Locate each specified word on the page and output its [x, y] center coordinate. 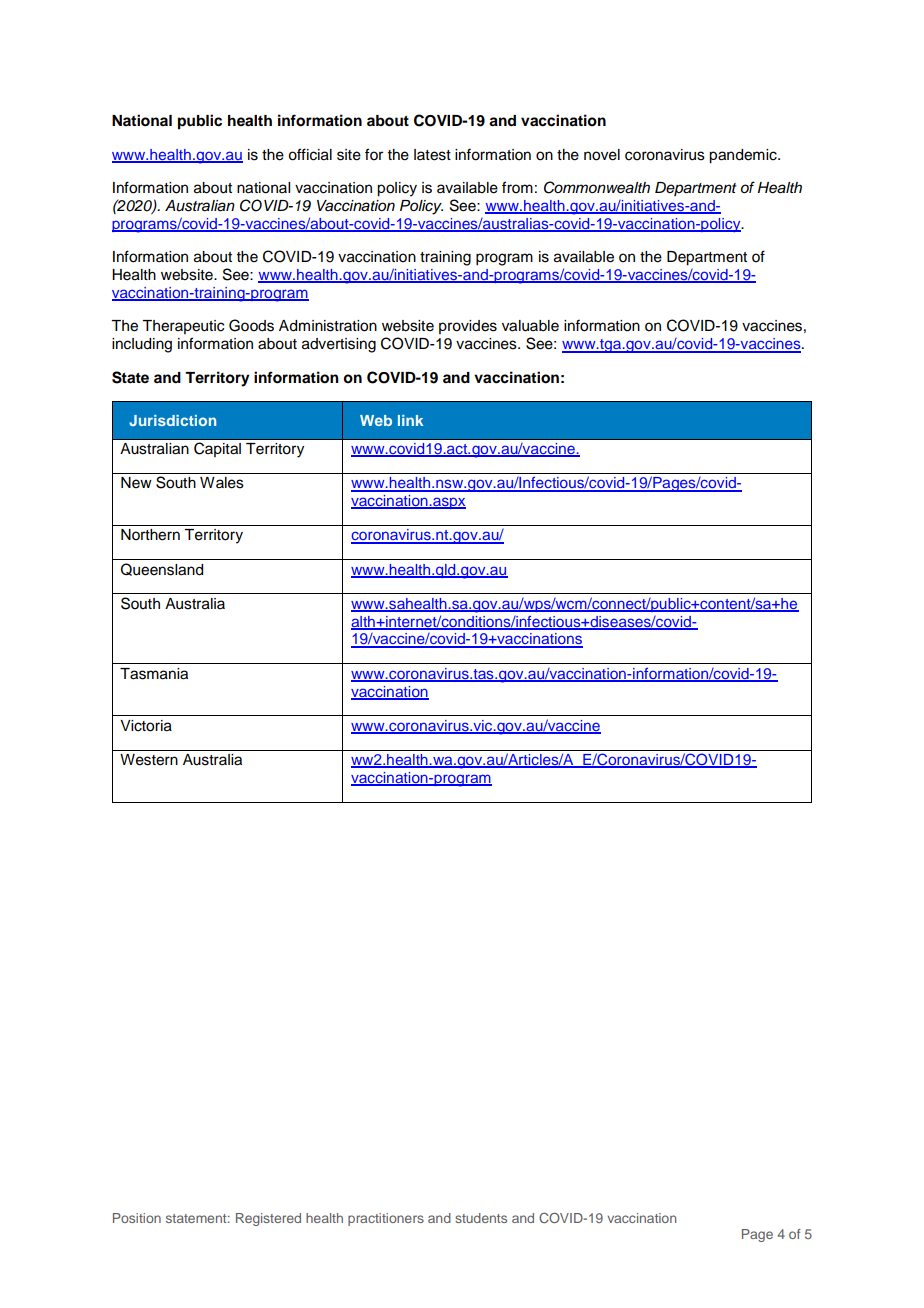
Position [137, 1218]
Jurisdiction [172, 420]
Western [149, 760]
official [310, 154]
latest [432, 155]
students [481, 1218]
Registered [268, 1219]
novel [602, 155]
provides [468, 327]
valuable [530, 326]
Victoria [146, 726]
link [410, 420]
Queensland [162, 569]
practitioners [386, 1219]
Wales [222, 483]
